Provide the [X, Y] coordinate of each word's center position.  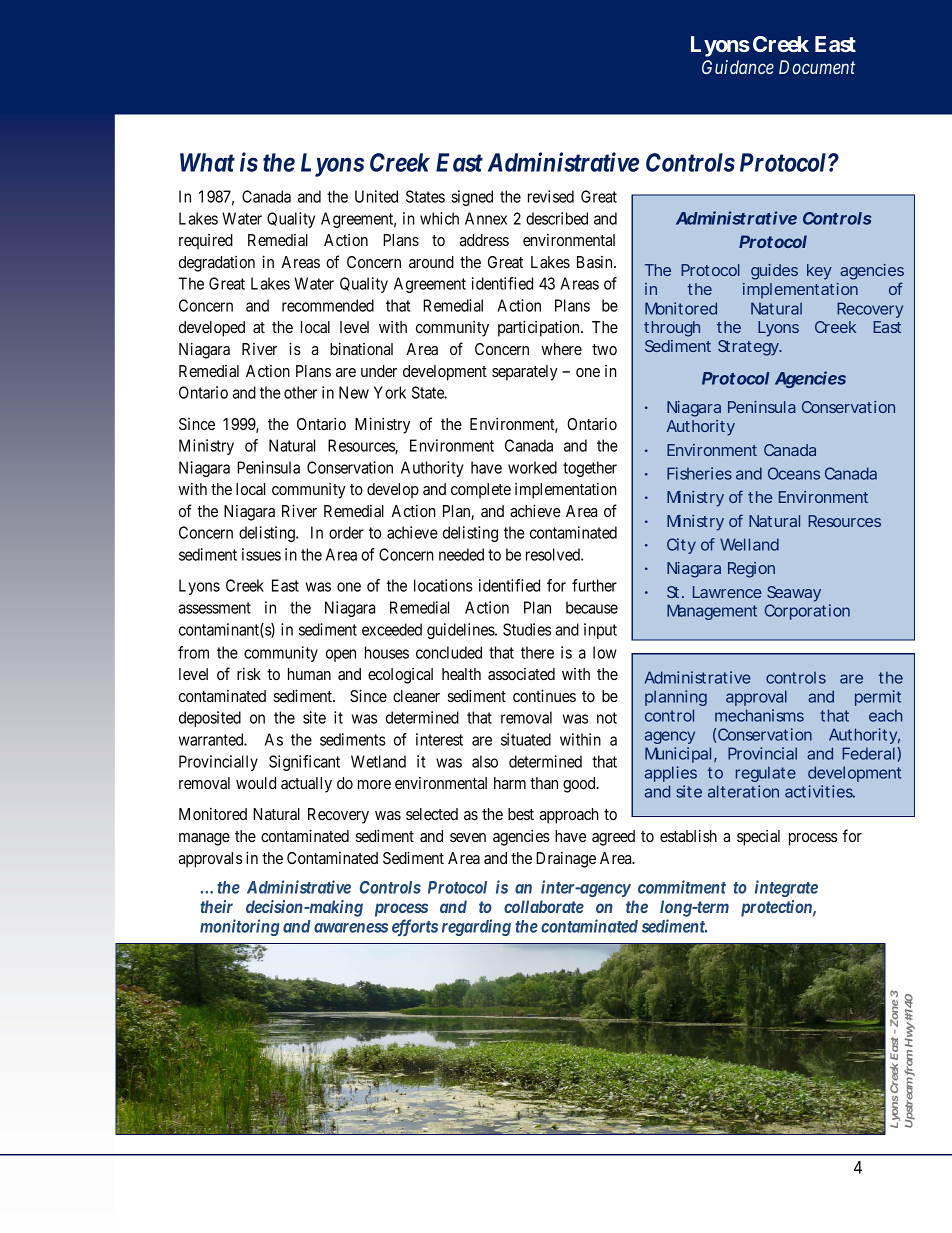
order [346, 532]
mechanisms [759, 715]
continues [544, 695]
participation [540, 328]
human [309, 674]
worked [532, 467]
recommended [328, 305]
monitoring [240, 927]
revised [551, 196]
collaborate [544, 906]
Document [817, 67]
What [207, 162]
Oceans [794, 473]
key [819, 272]
